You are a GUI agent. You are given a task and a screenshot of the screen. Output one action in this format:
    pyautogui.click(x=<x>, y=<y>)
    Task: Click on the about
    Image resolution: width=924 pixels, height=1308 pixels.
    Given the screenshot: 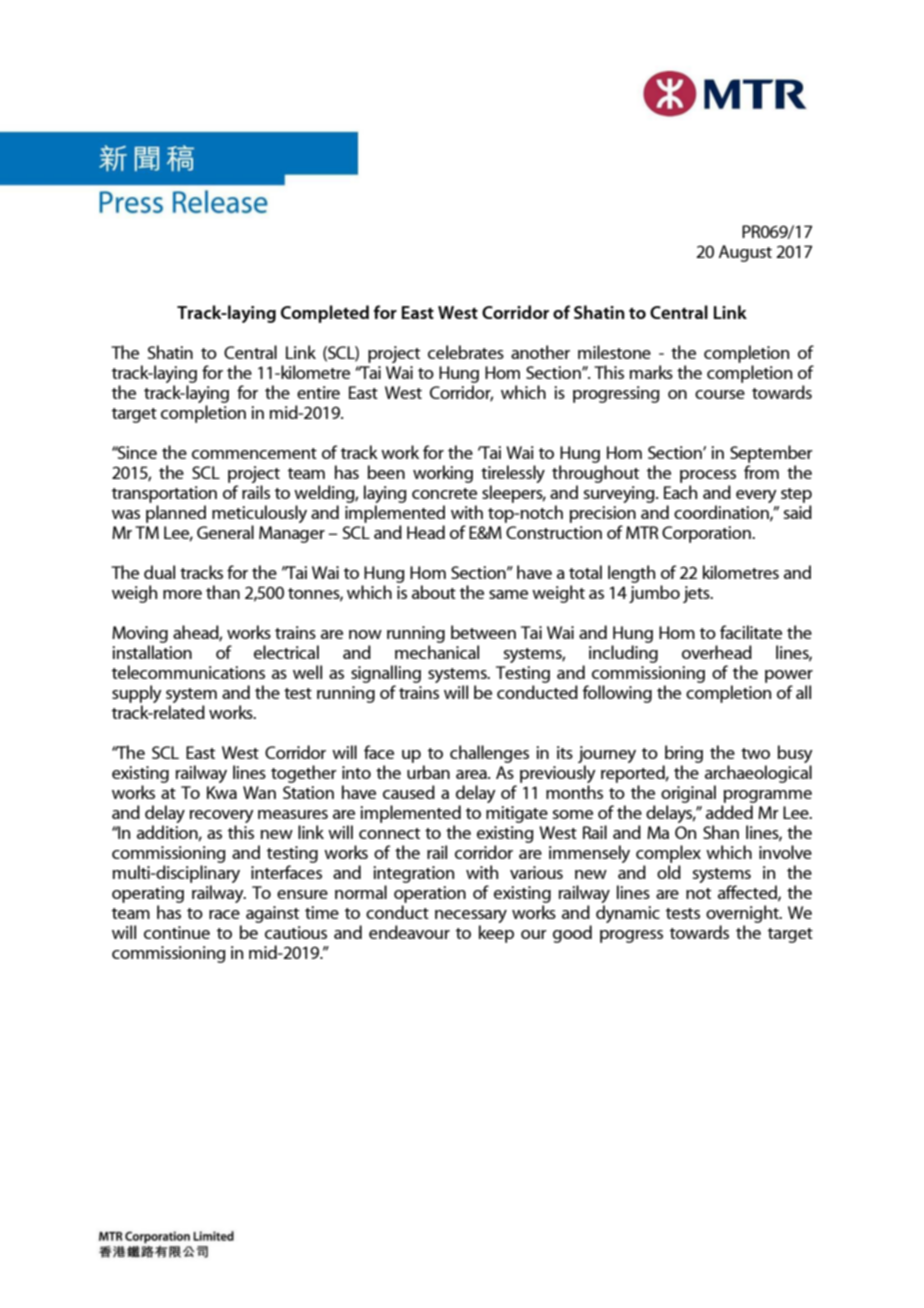 What is the action you would take?
    pyautogui.click(x=434, y=592)
